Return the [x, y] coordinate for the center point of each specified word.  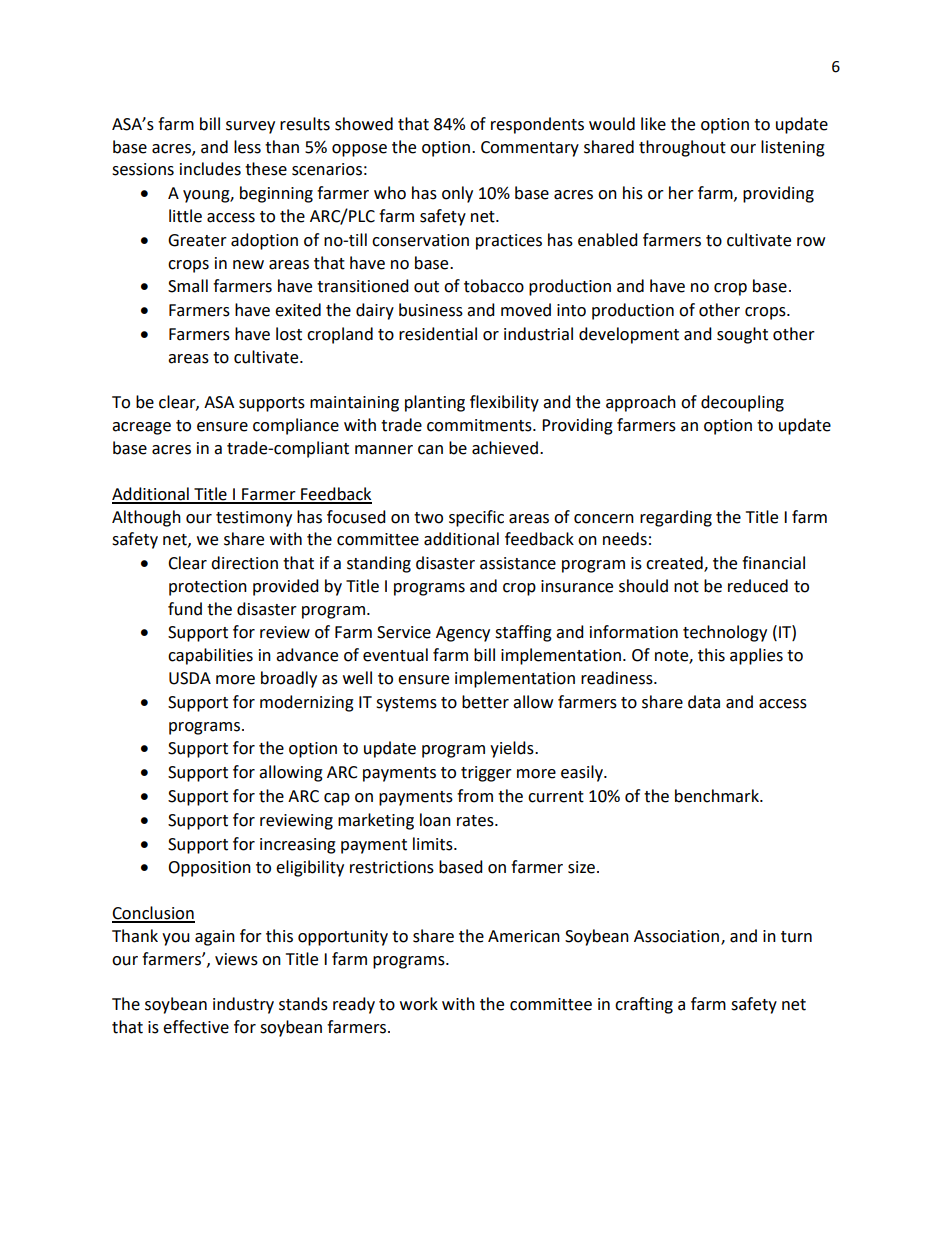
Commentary [530, 149]
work [419, 1004]
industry [243, 1005]
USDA [190, 678]
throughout [682, 148]
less [247, 147]
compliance [296, 426]
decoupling [742, 403]
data [704, 702]
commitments [480, 425]
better [485, 702]
